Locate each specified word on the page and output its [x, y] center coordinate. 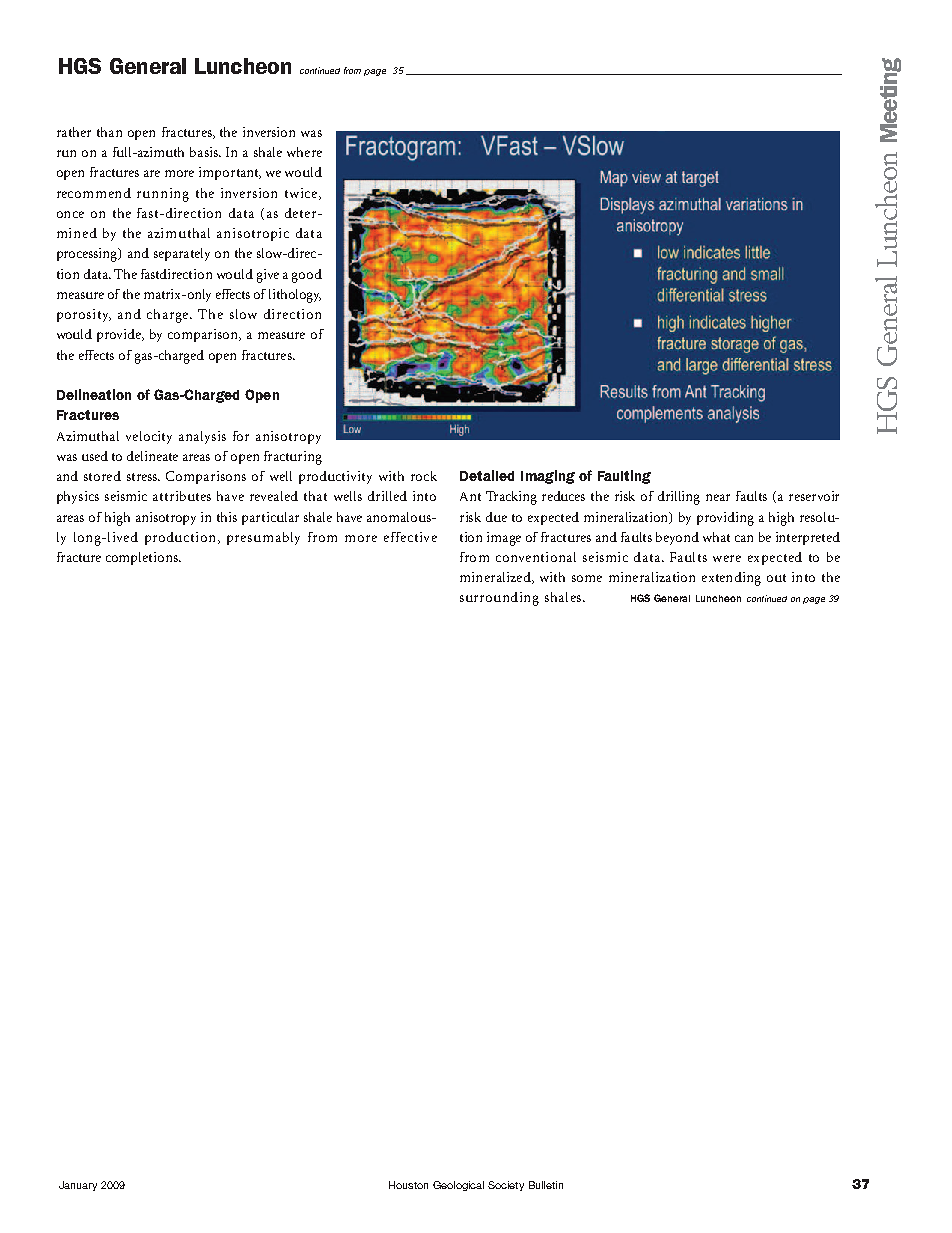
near [718, 497]
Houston [408, 1185]
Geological [458, 1186]
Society [506, 1186]
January [78, 1186]
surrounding [499, 599]
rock [424, 476]
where [304, 152]
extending [731, 579]
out [776, 578]
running [163, 195]
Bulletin [546, 1185]
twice [302, 194]
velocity [149, 437]
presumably [263, 538]
